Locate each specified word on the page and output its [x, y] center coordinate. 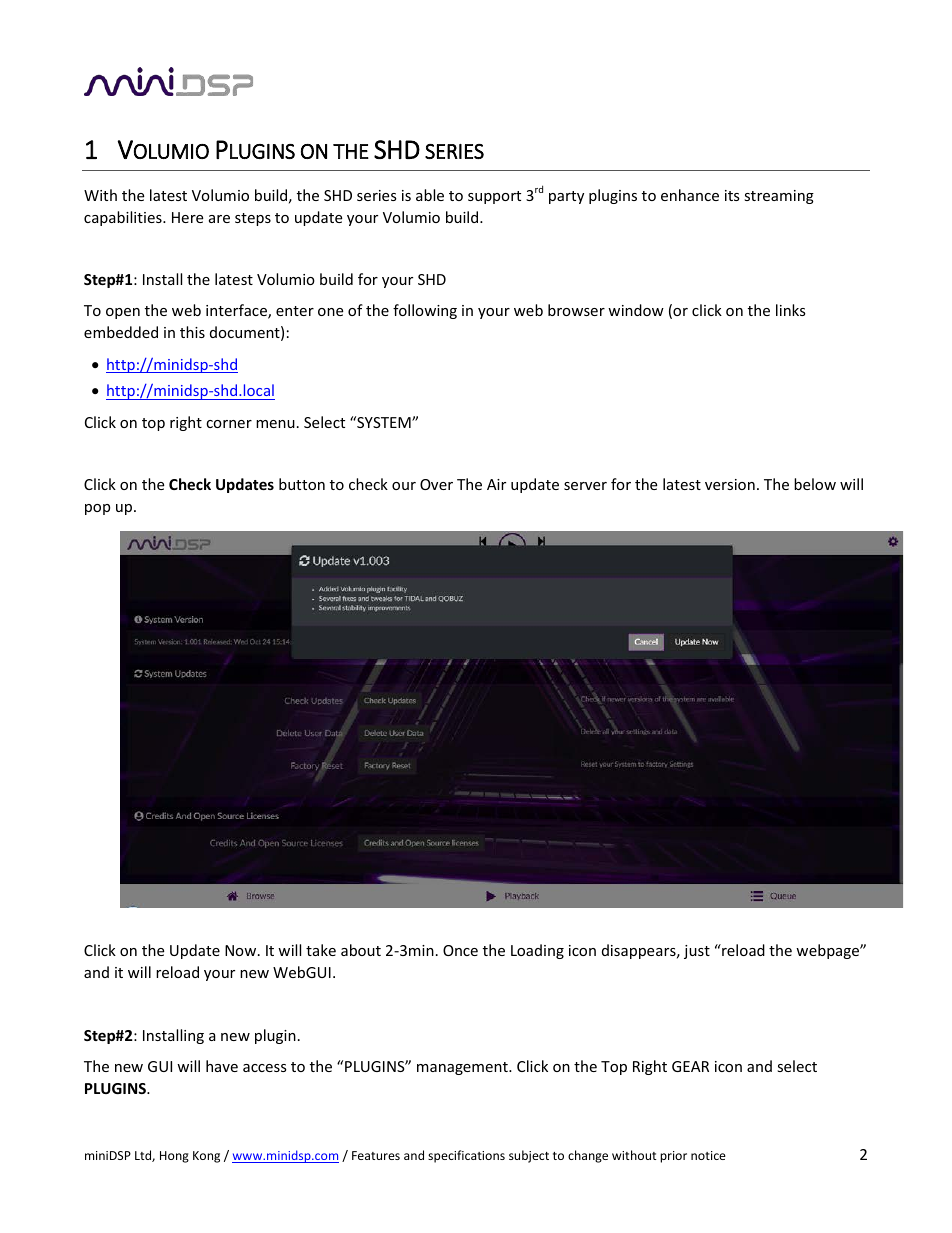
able [430, 195]
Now [242, 950]
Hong [174, 1157]
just [697, 952]
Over [436, 484]
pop [97, 509]
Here [187, 217]
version [730, 484]
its [732, 195]
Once [460, 950]
